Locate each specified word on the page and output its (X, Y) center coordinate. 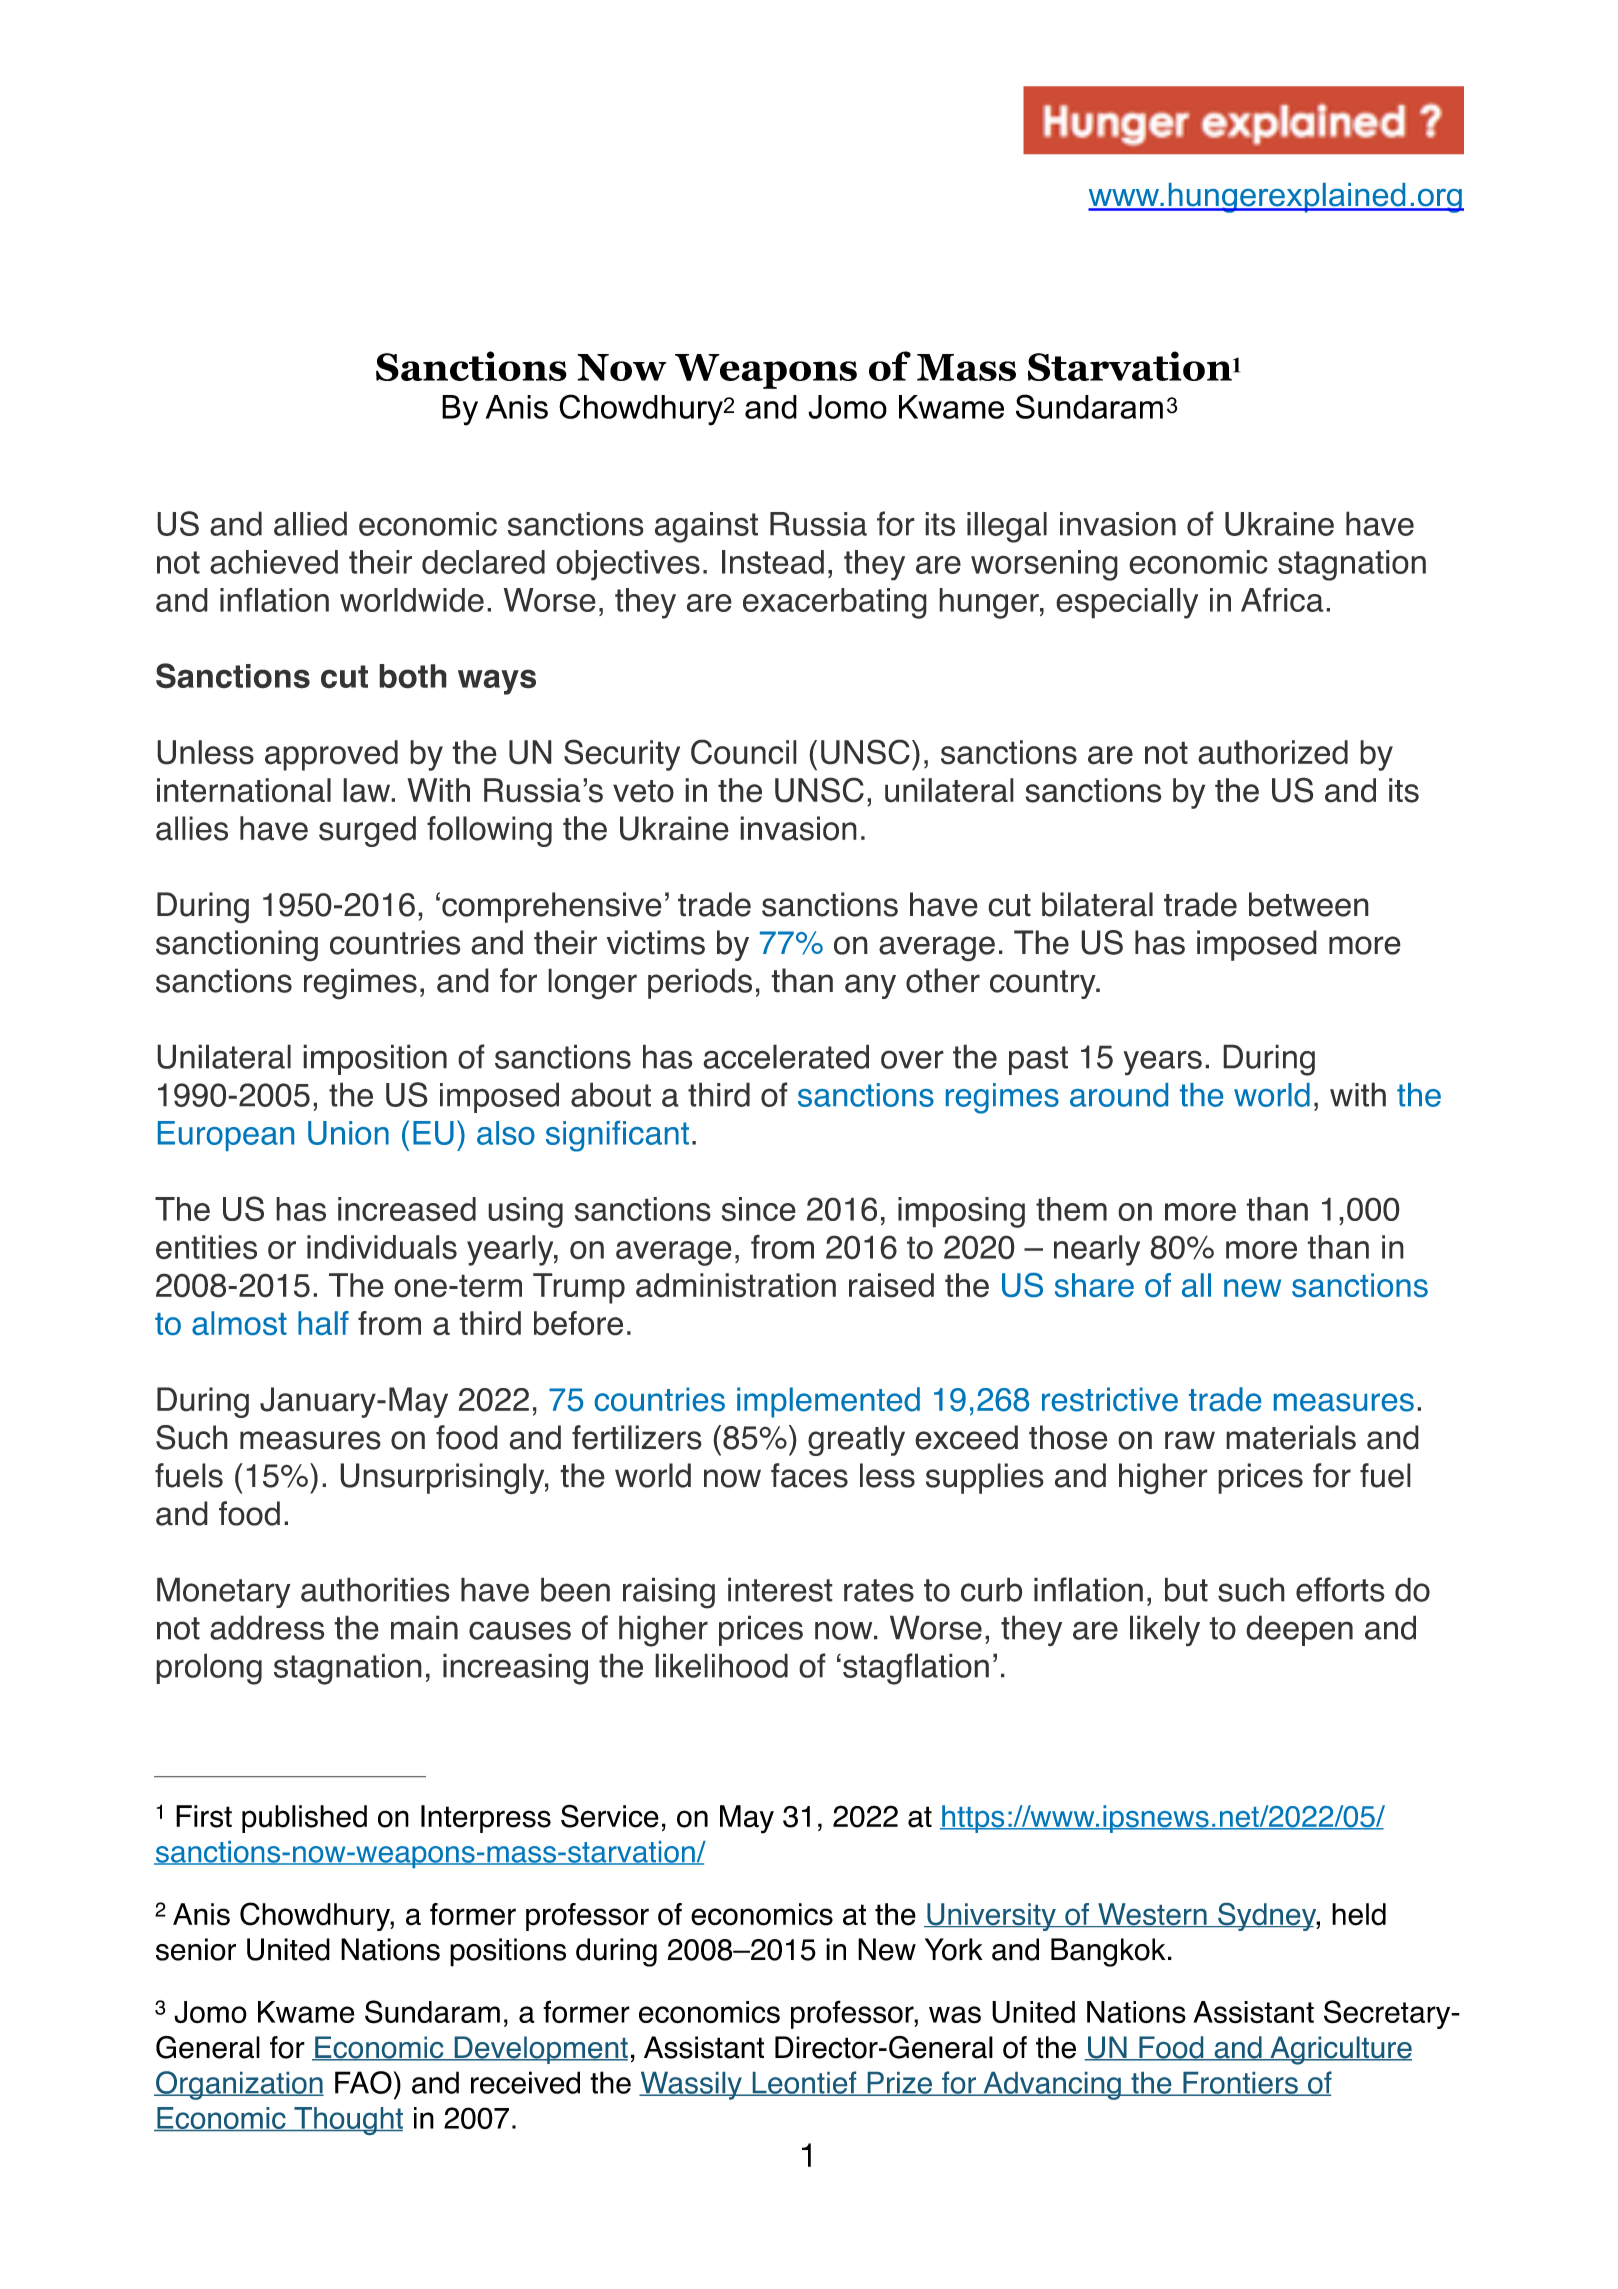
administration (736, 1285)
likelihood (721, 1665)
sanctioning (237, 946)
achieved (274, 562)
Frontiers (1240, 2084)
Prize (899, 2084)
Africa (1282, 599)
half (323, 1323)
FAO (363, 2082)
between (1309, 904)
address (267, 1627)
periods (700, 983)
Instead (773, 562)
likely (1165, 1631)
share (1094, 1285)
